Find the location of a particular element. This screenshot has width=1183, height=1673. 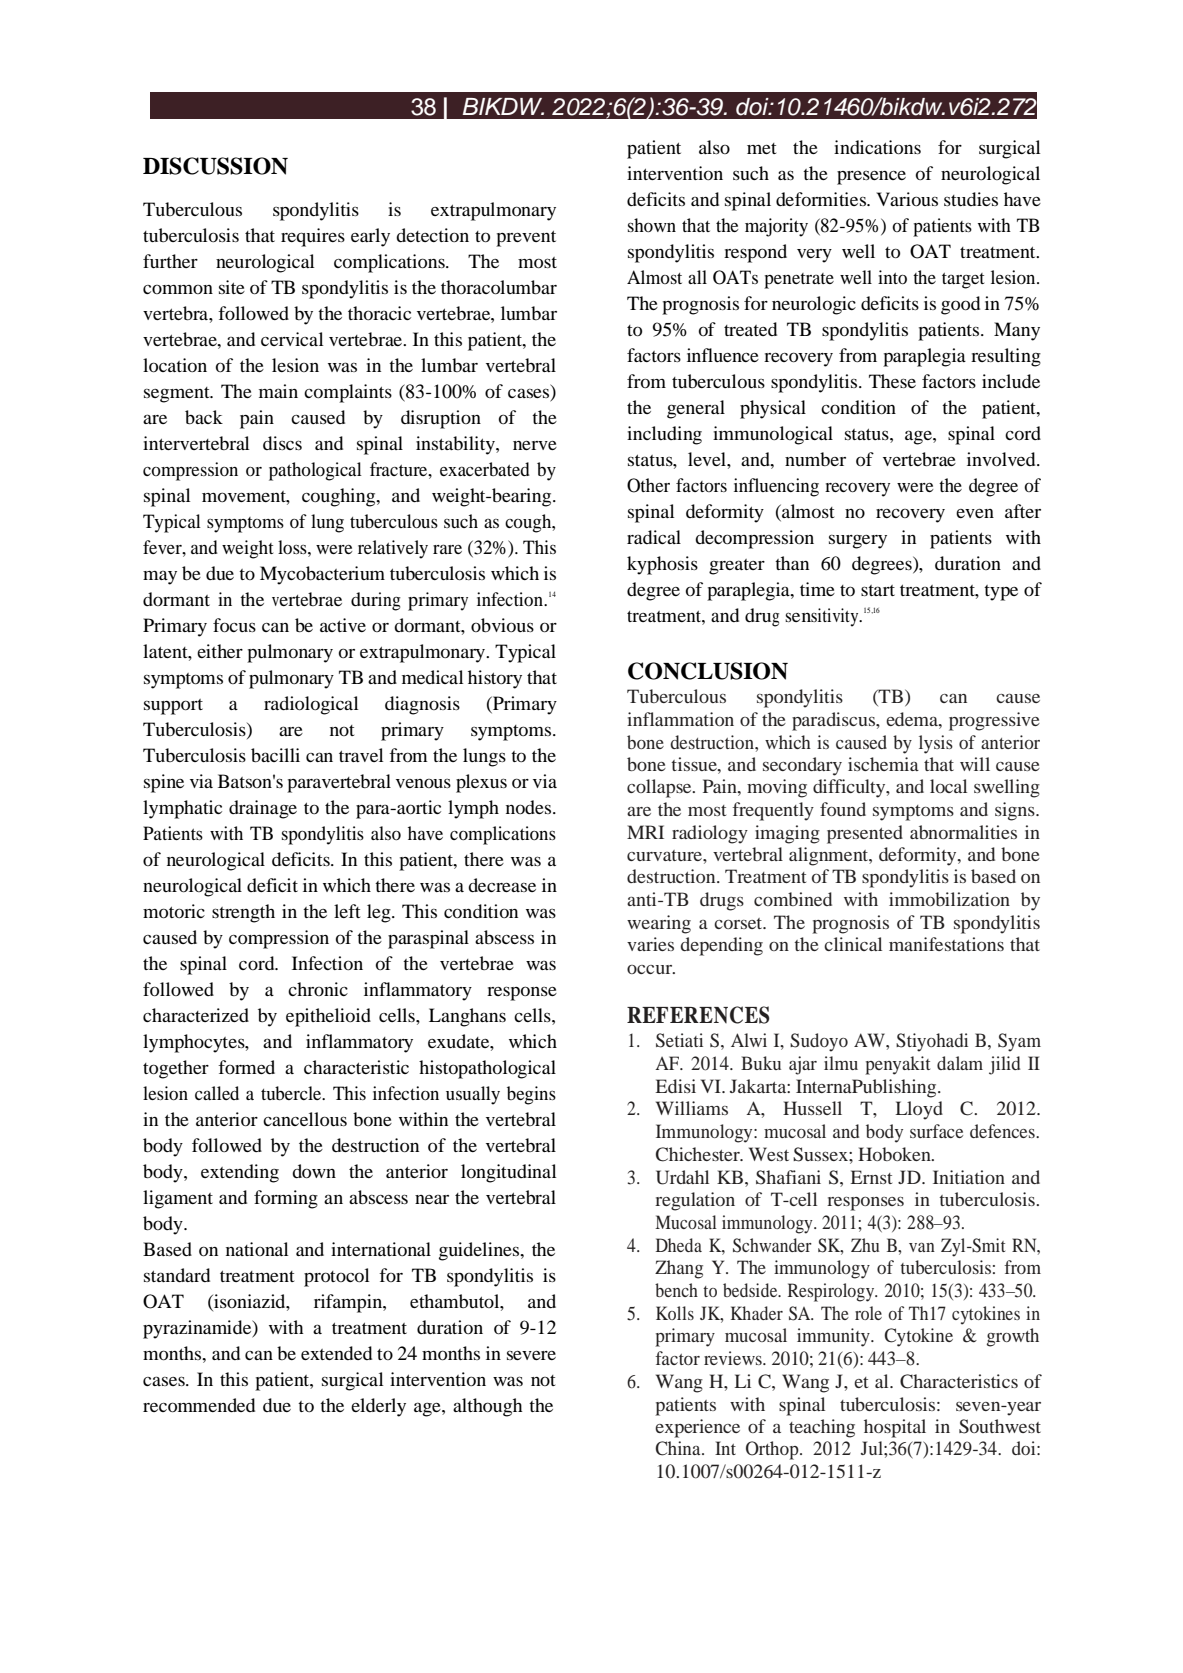

severe is located at coordinates (531, 1355).
